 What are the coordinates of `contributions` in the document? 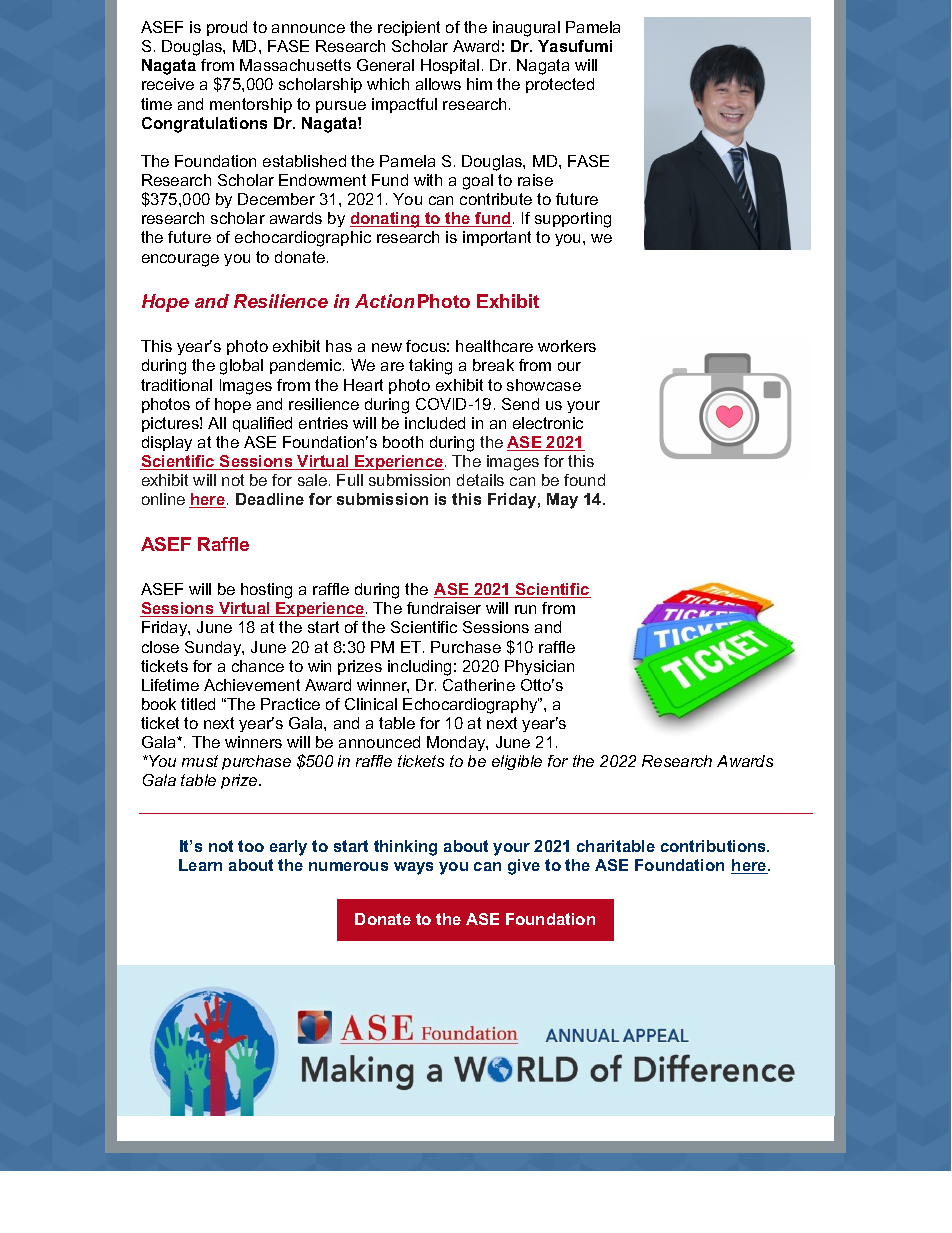 It's located at (715, 846).
